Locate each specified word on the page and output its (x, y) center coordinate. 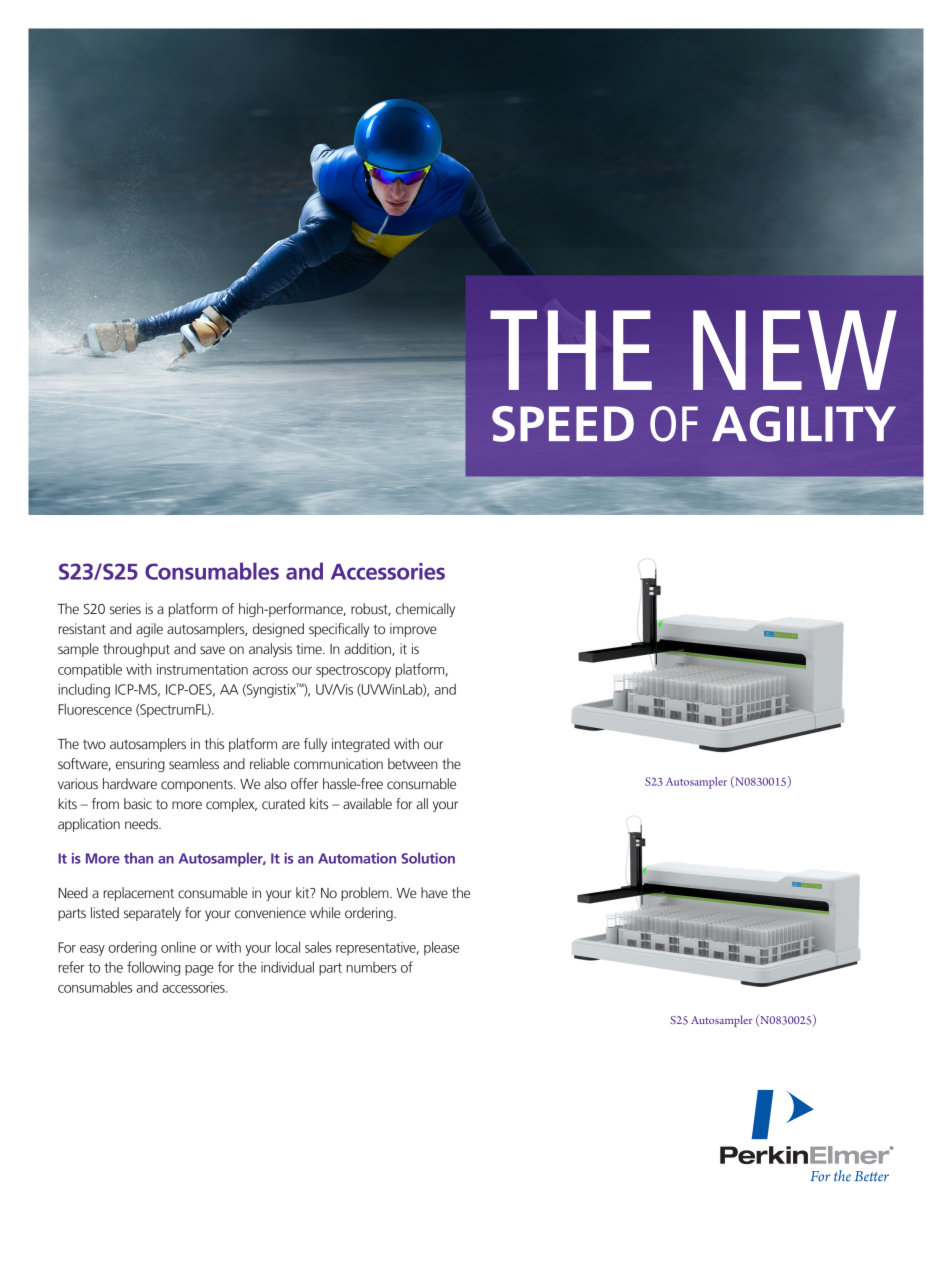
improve (413, 630)
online (178, 947)
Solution (428, 858)
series (125, 609)
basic (138, 804)
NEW (795, 350)
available (367, 803)
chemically (425, 610)
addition (368, 649)
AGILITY (804, 424)
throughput (136, 650)
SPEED (563, 424)
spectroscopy (353, 671)
